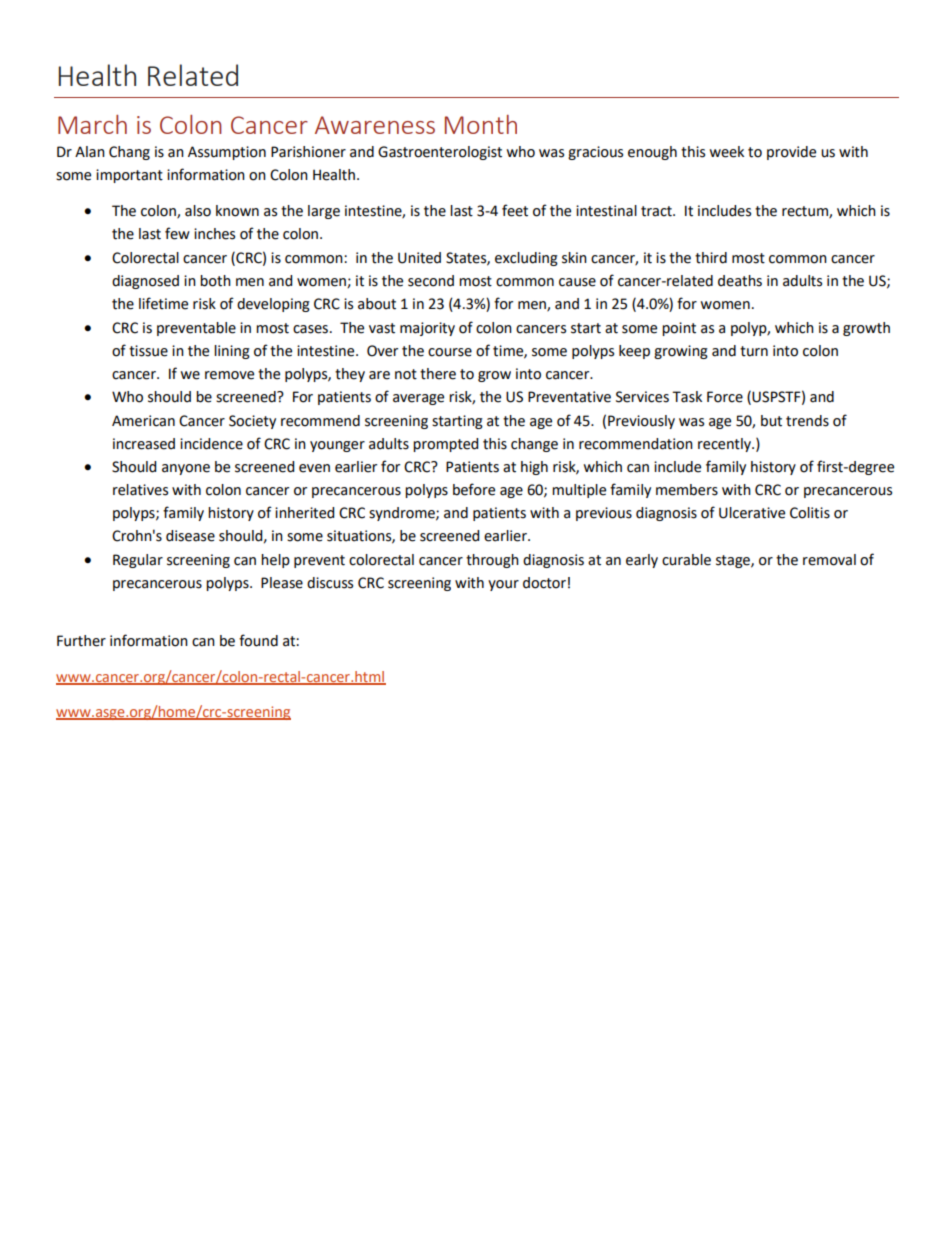  What do you see at coordinates (258, 640) in the screenshot?
I see `found` at bounding box center [258, 640].
